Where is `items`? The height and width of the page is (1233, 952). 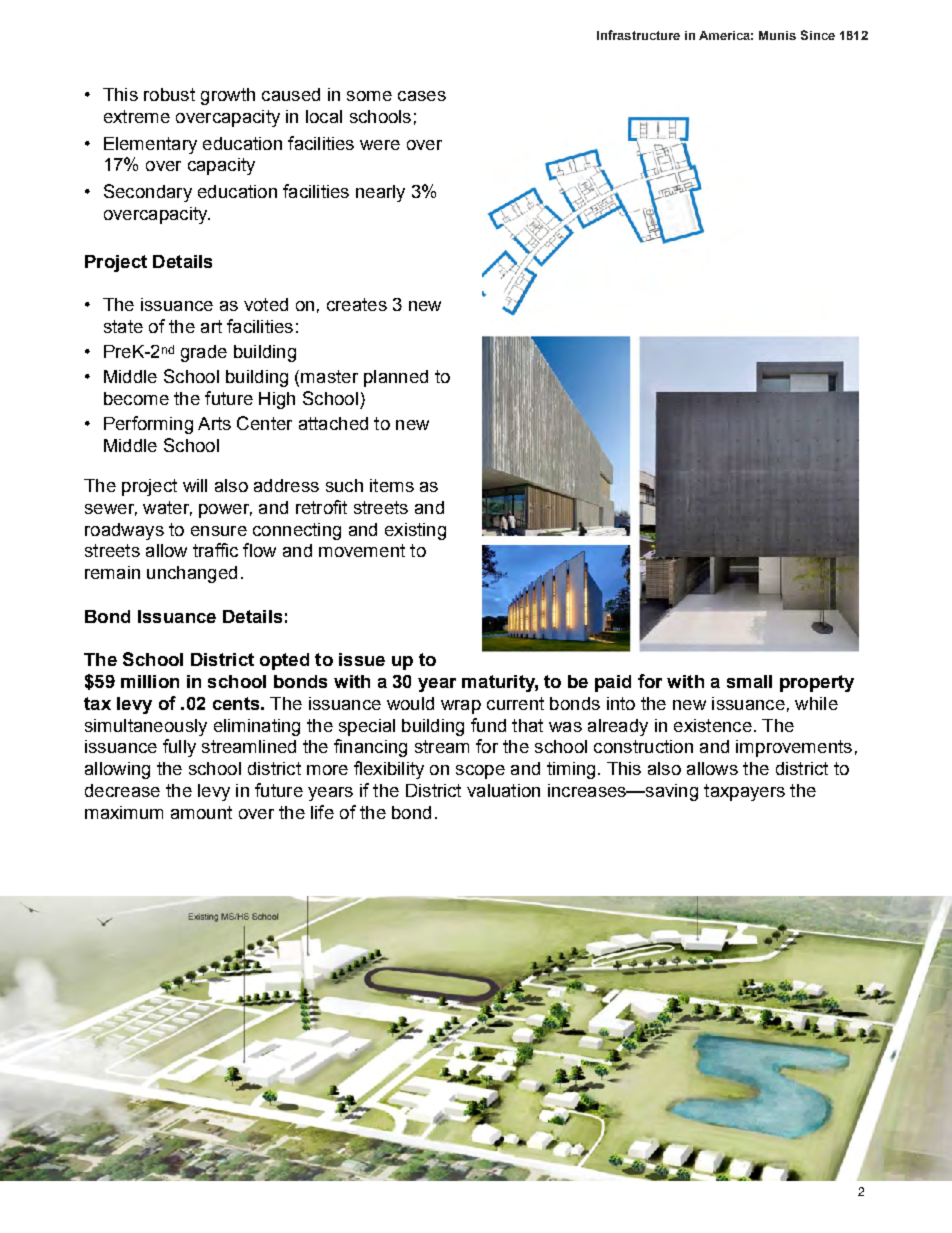
items is located at coordinates (392, 485).
